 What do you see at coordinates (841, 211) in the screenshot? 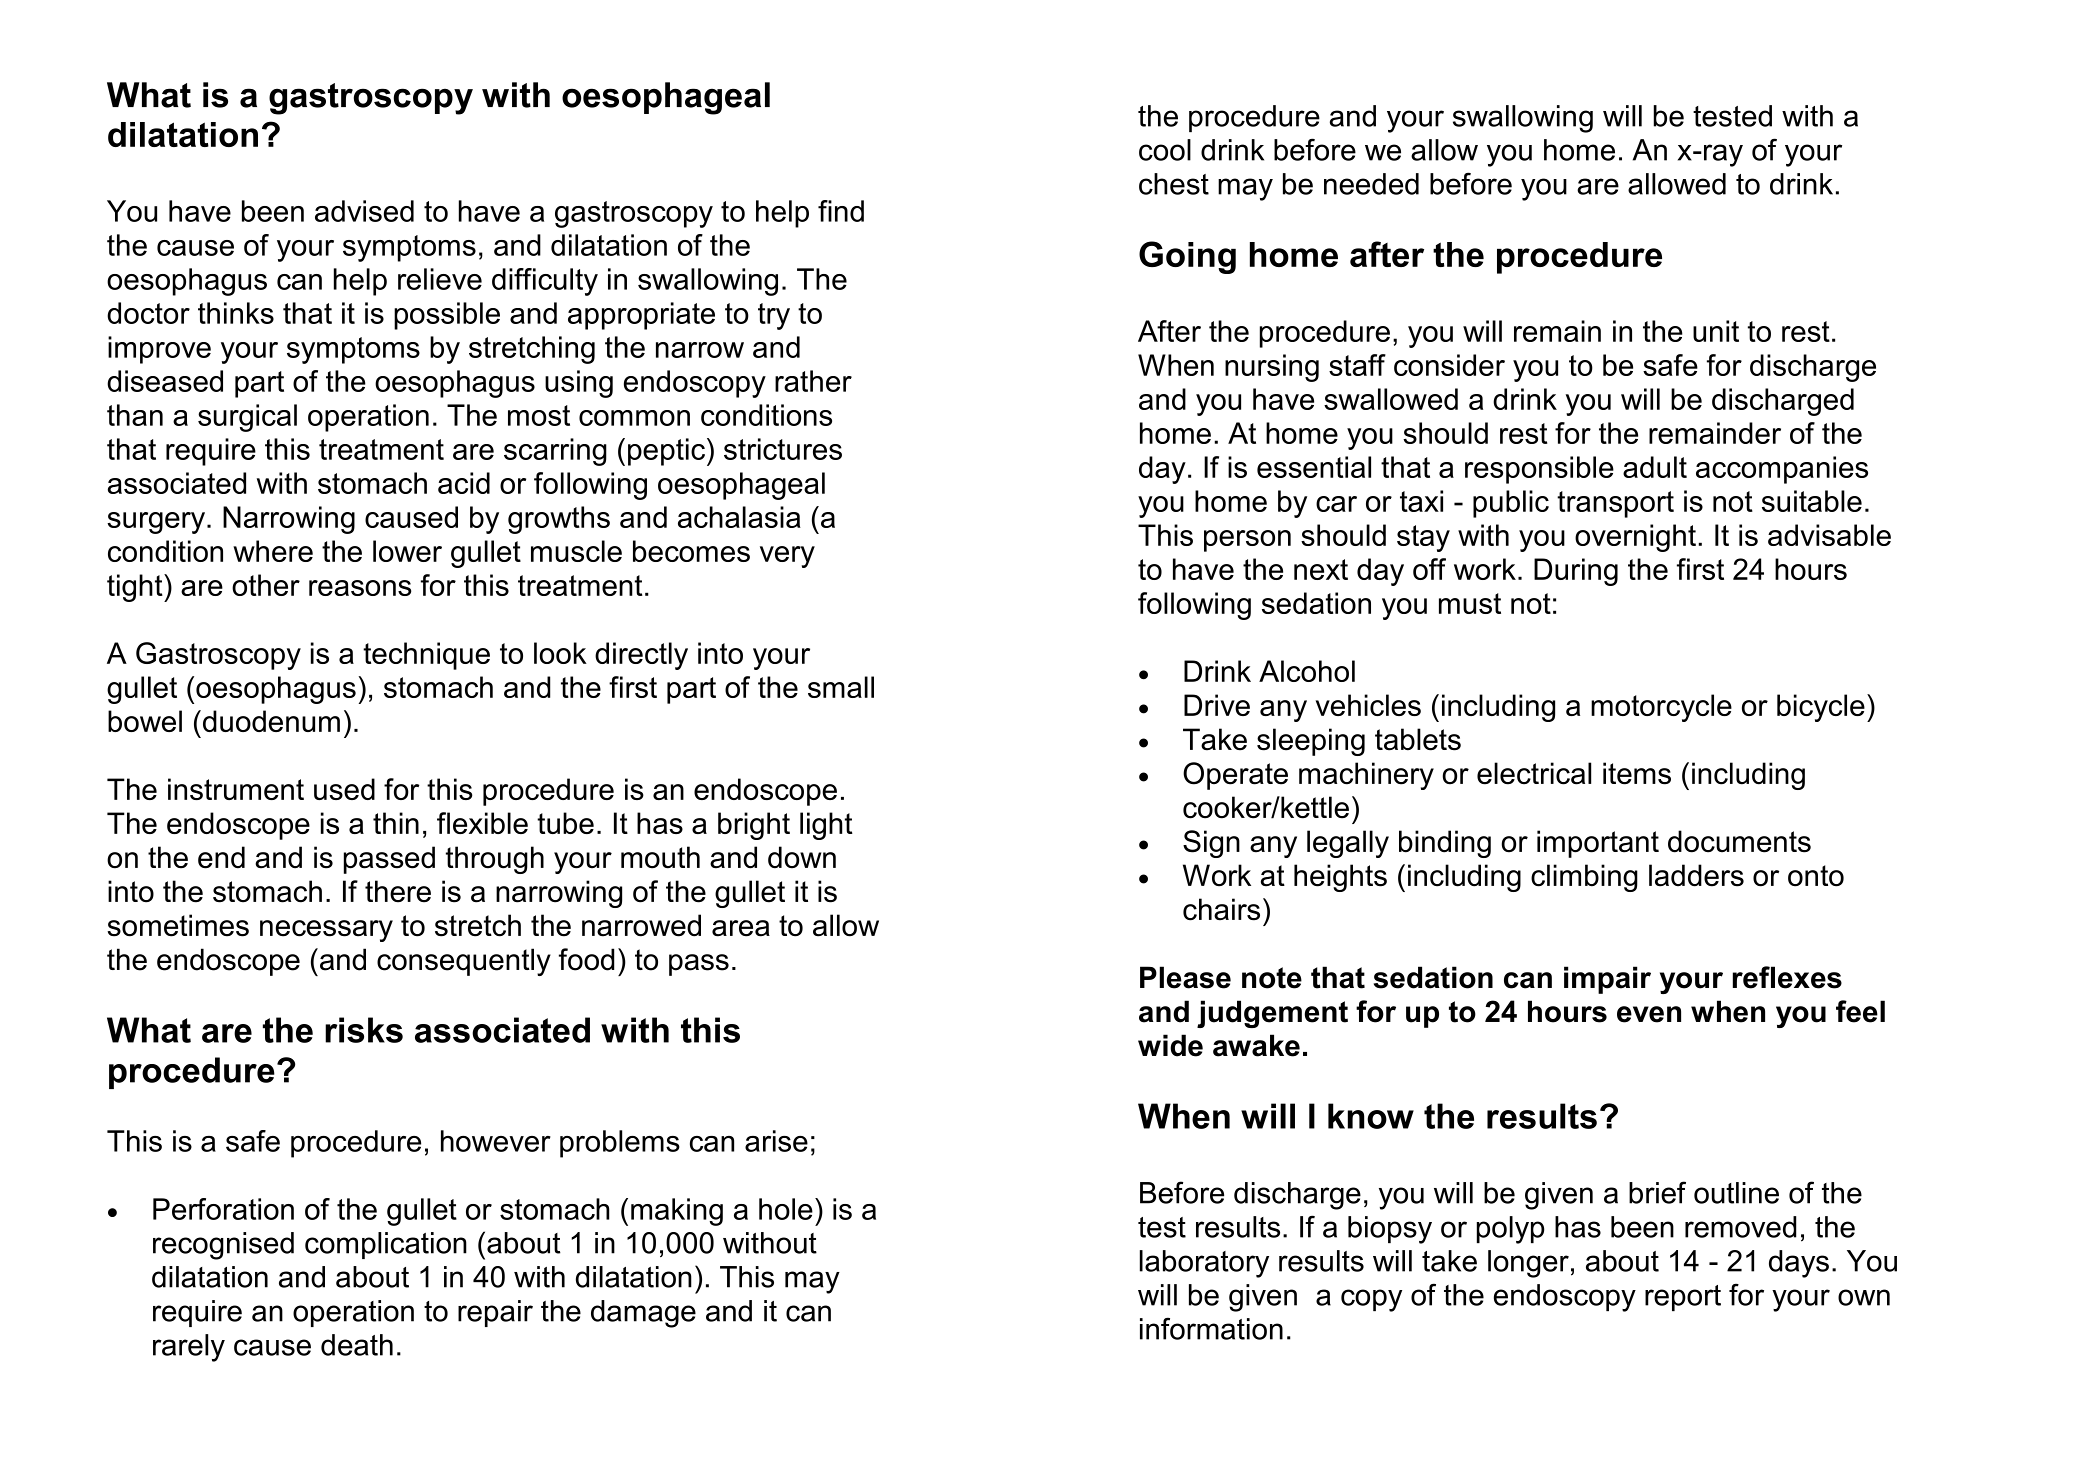
I see `find` at bounding box center [841, 211].
